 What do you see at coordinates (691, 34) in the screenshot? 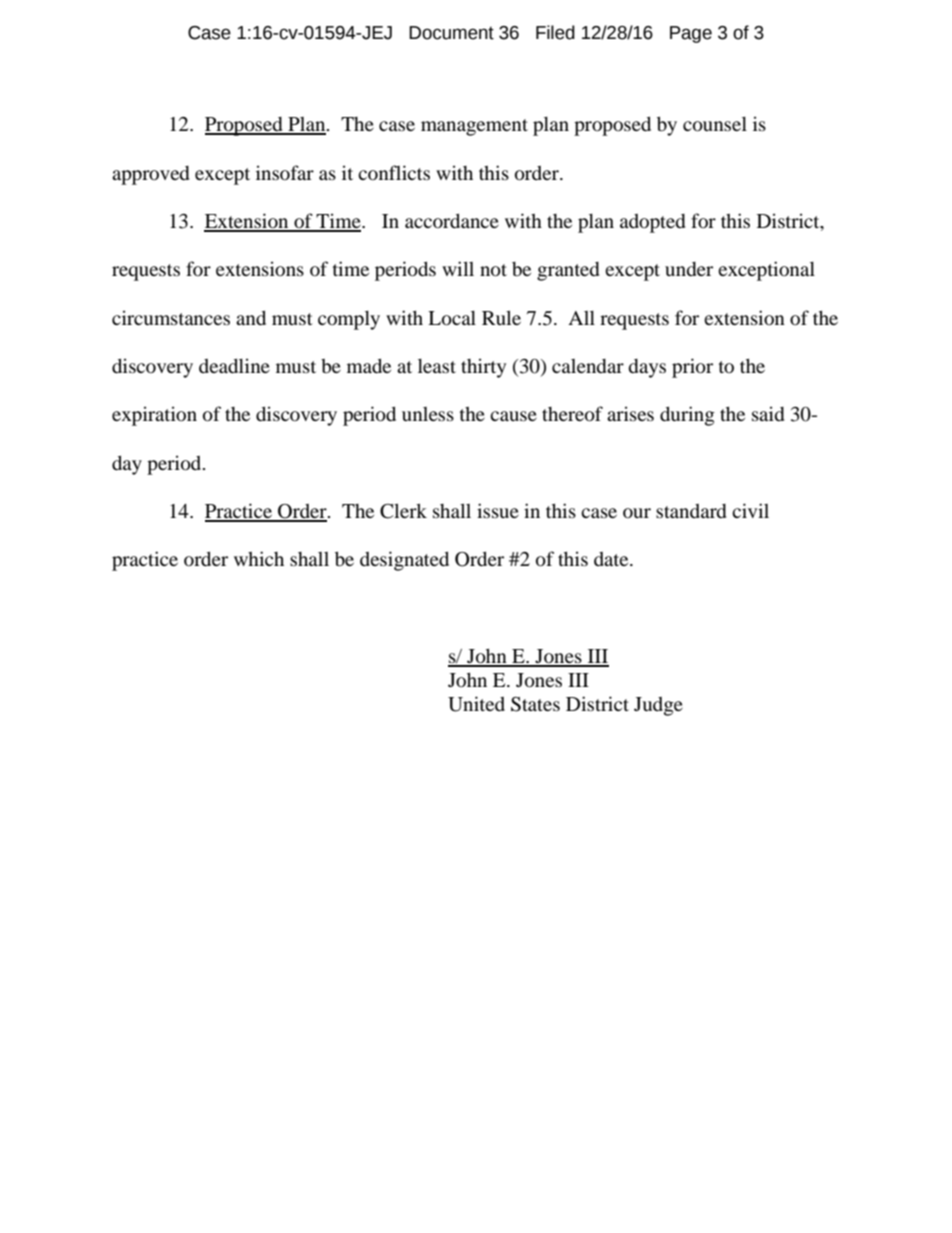
I see `Page` at bounding box center [691, 34].
